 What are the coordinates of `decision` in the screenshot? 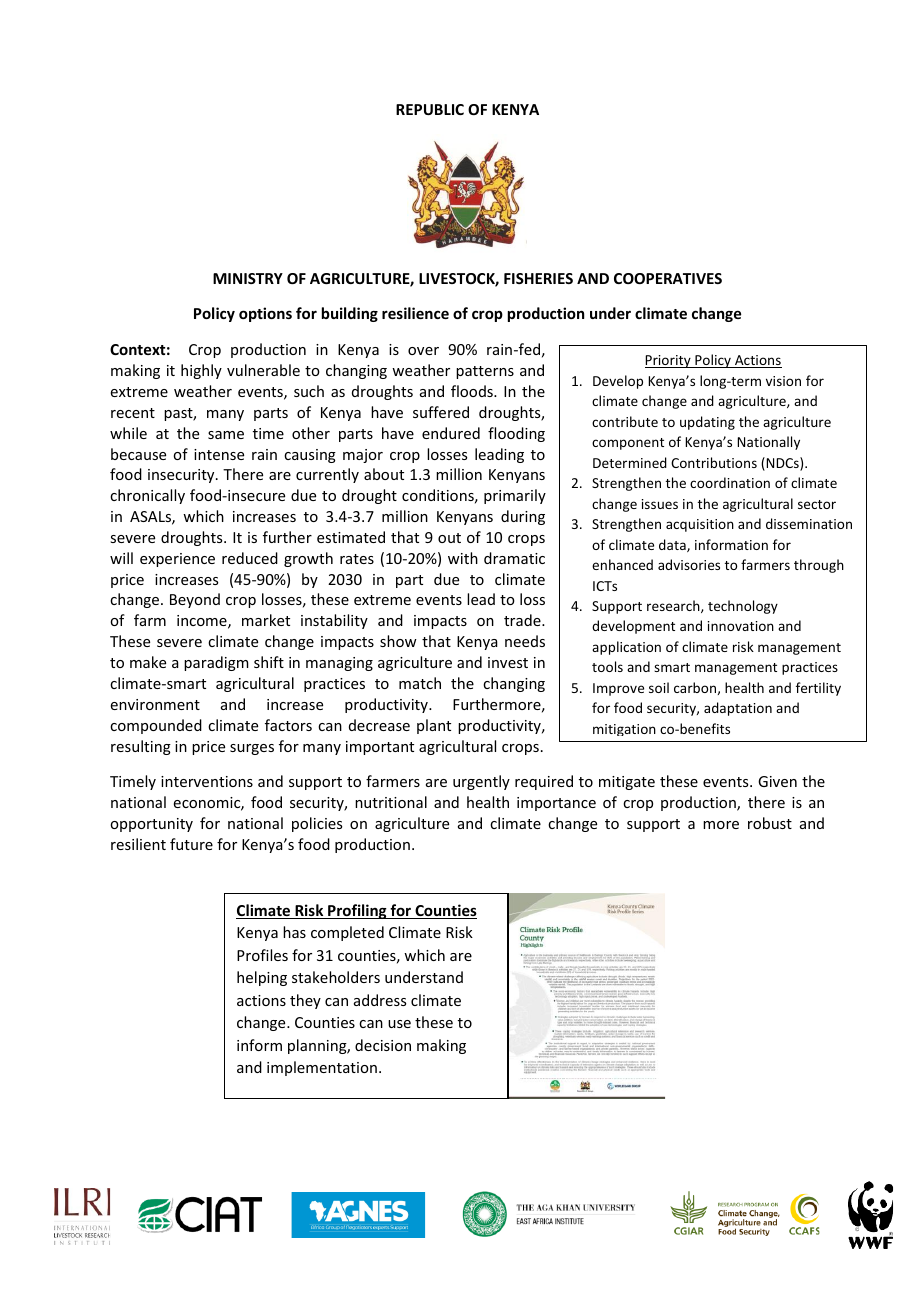 It's located at (383, 1045).
